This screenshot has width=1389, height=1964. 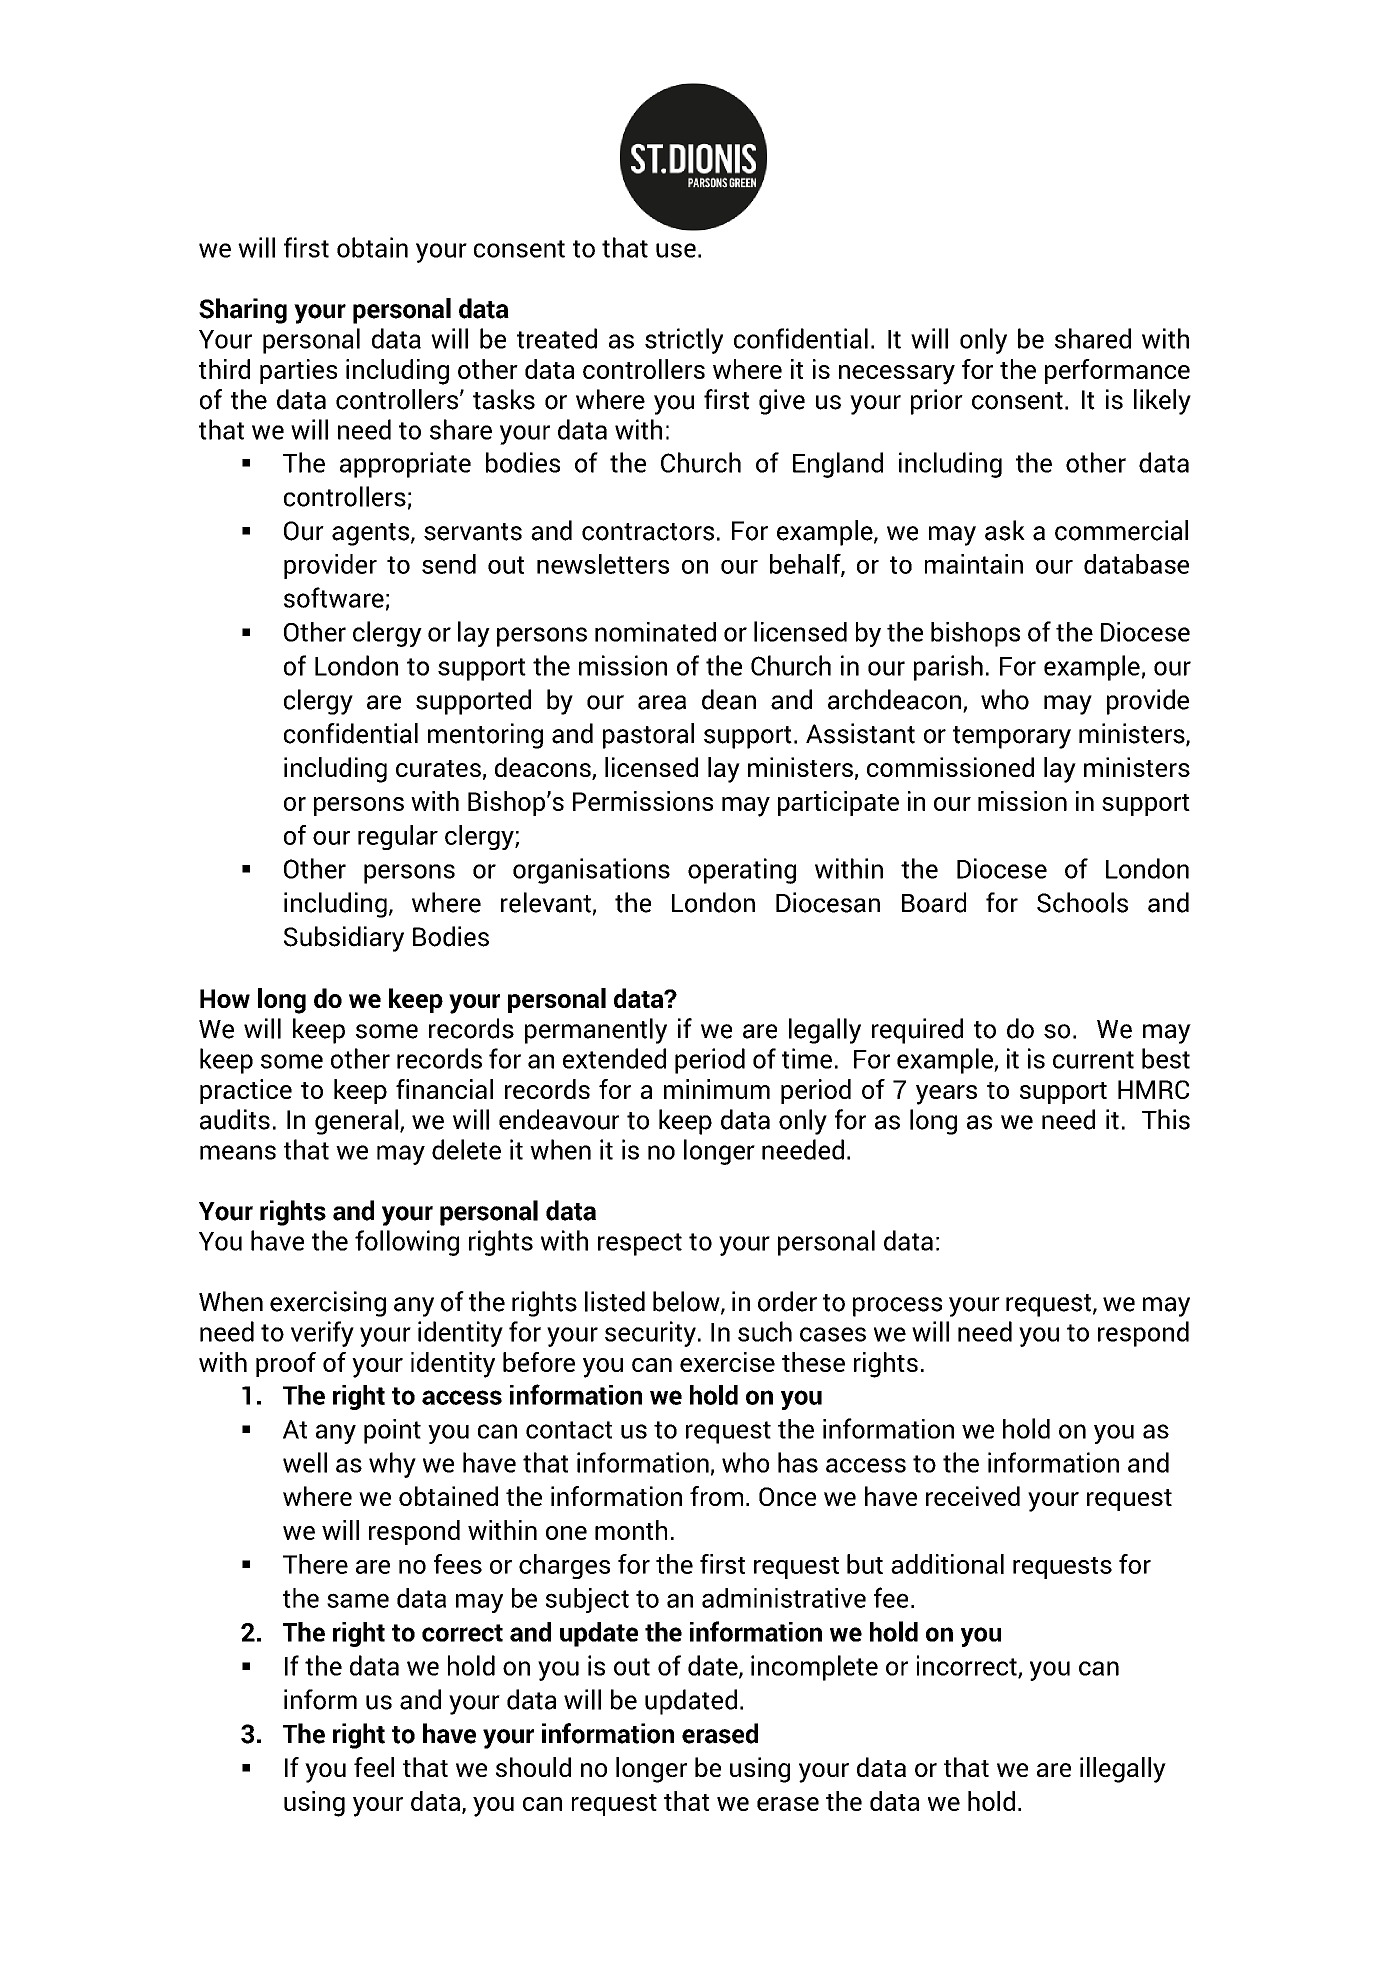 I want to click on extended, so click(x=614, y=1058).
